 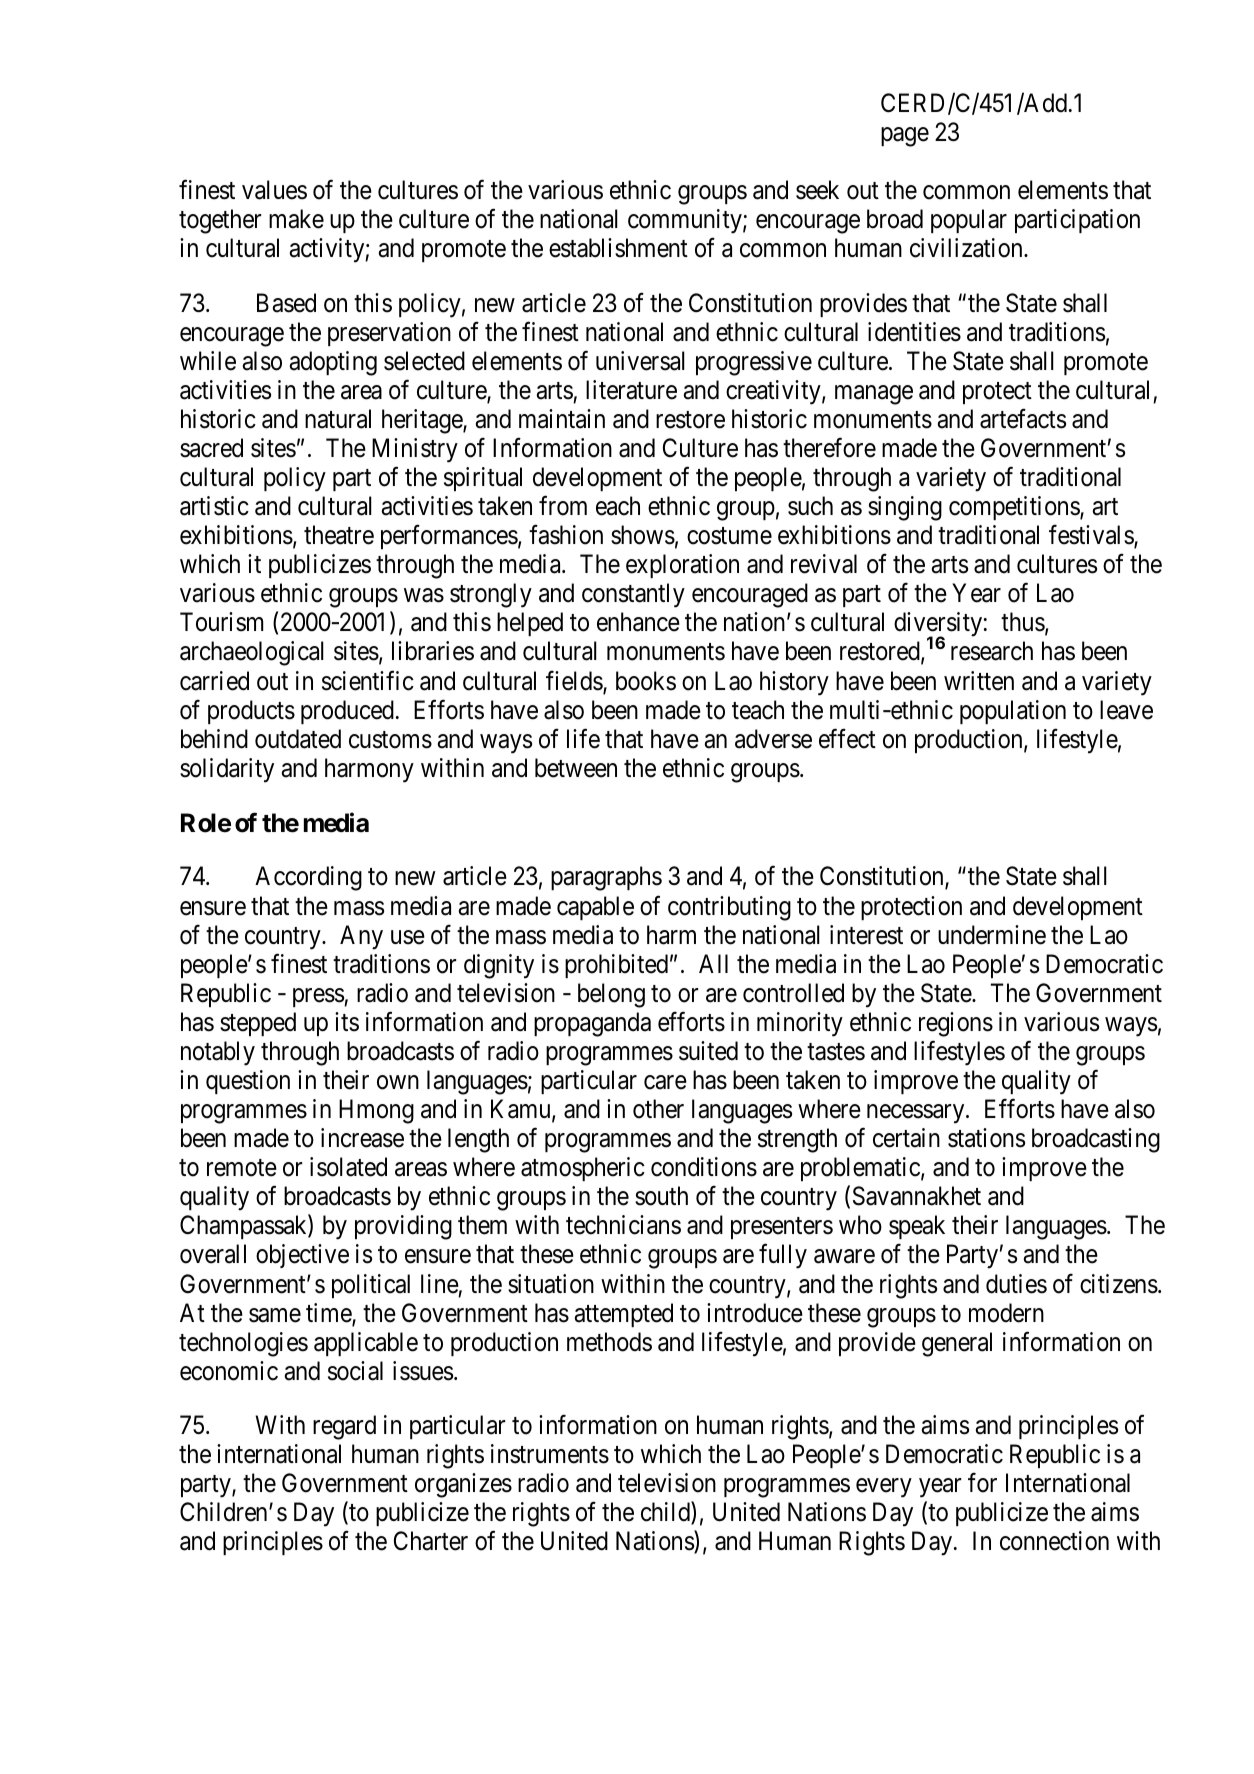 What do you see at coordinates (344, 1427) in the document?
I see `regard` at bounding box center [344, 1427].
